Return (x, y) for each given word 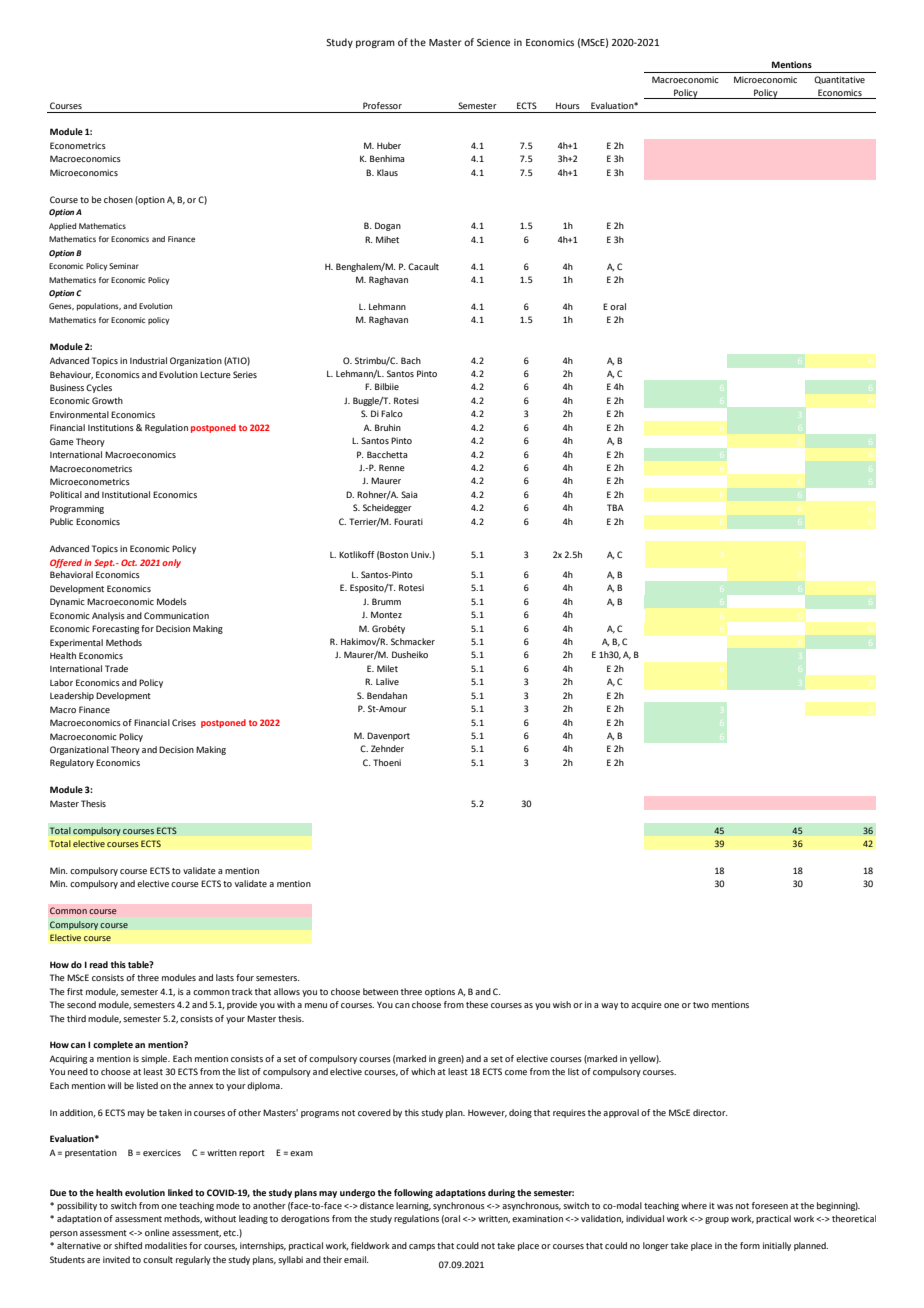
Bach (411, 360)
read (99, 964)
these (477, 1004)
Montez (386, 614)
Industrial (148, 360)
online (157, 1232)
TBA (615, 507)
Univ (421, 554)
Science (493, 42)
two (701, 1005)
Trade (116, 668)
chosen (118, 199)
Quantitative (839, 80)
